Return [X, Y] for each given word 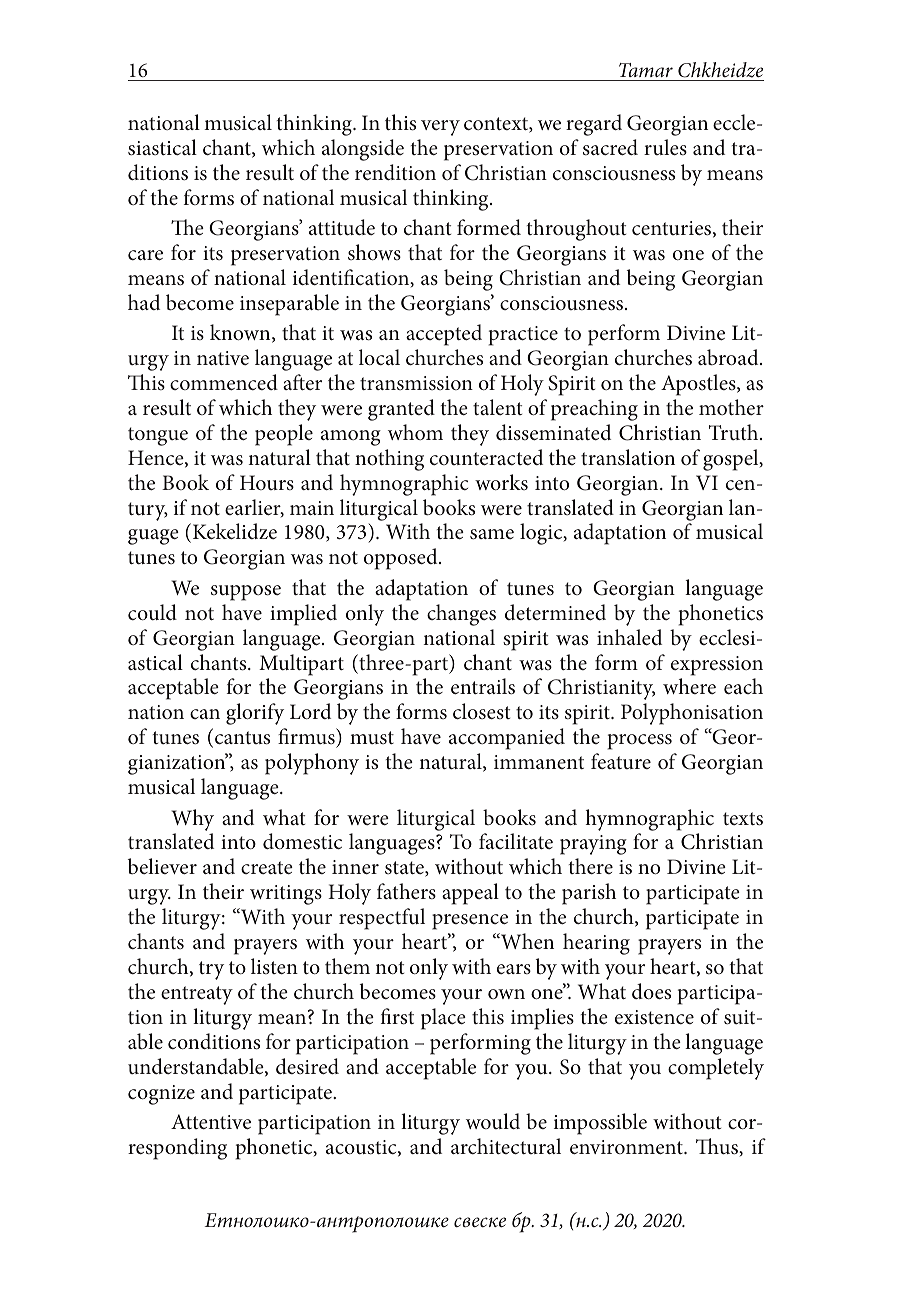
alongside [363, 150]
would [493, 1121]
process [640, 742]
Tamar [646, 70]
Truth [735, 432]
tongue [158, 436]
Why [192, 820]
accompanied [507, 739]
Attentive [211, 1122]
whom [415, 432]
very [440, 128]
